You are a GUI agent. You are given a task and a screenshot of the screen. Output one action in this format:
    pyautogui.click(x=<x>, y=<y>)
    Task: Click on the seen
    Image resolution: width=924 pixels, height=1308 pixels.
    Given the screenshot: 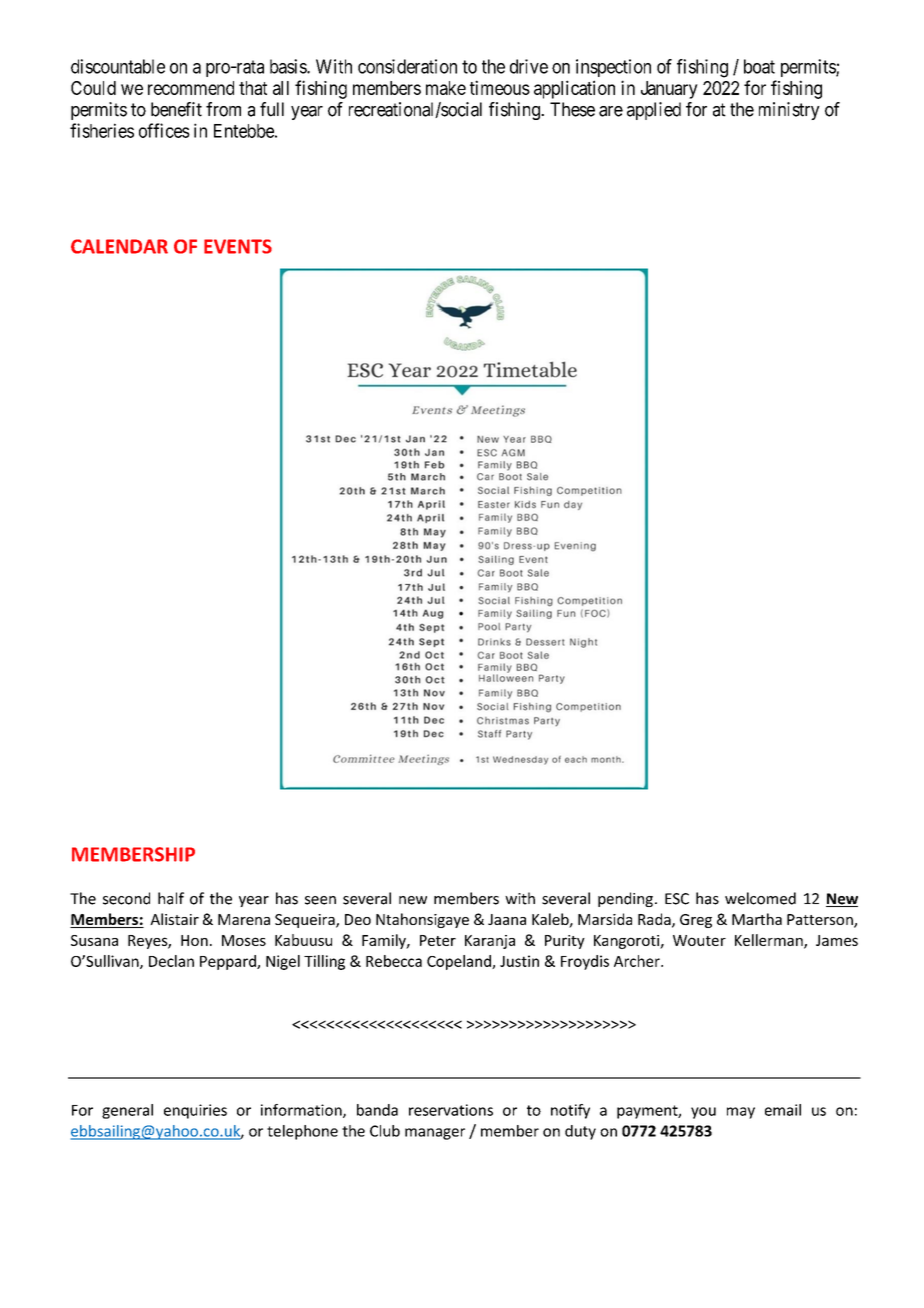 What is the action you would take?
    pyautogui.click(x=320, y=900)
